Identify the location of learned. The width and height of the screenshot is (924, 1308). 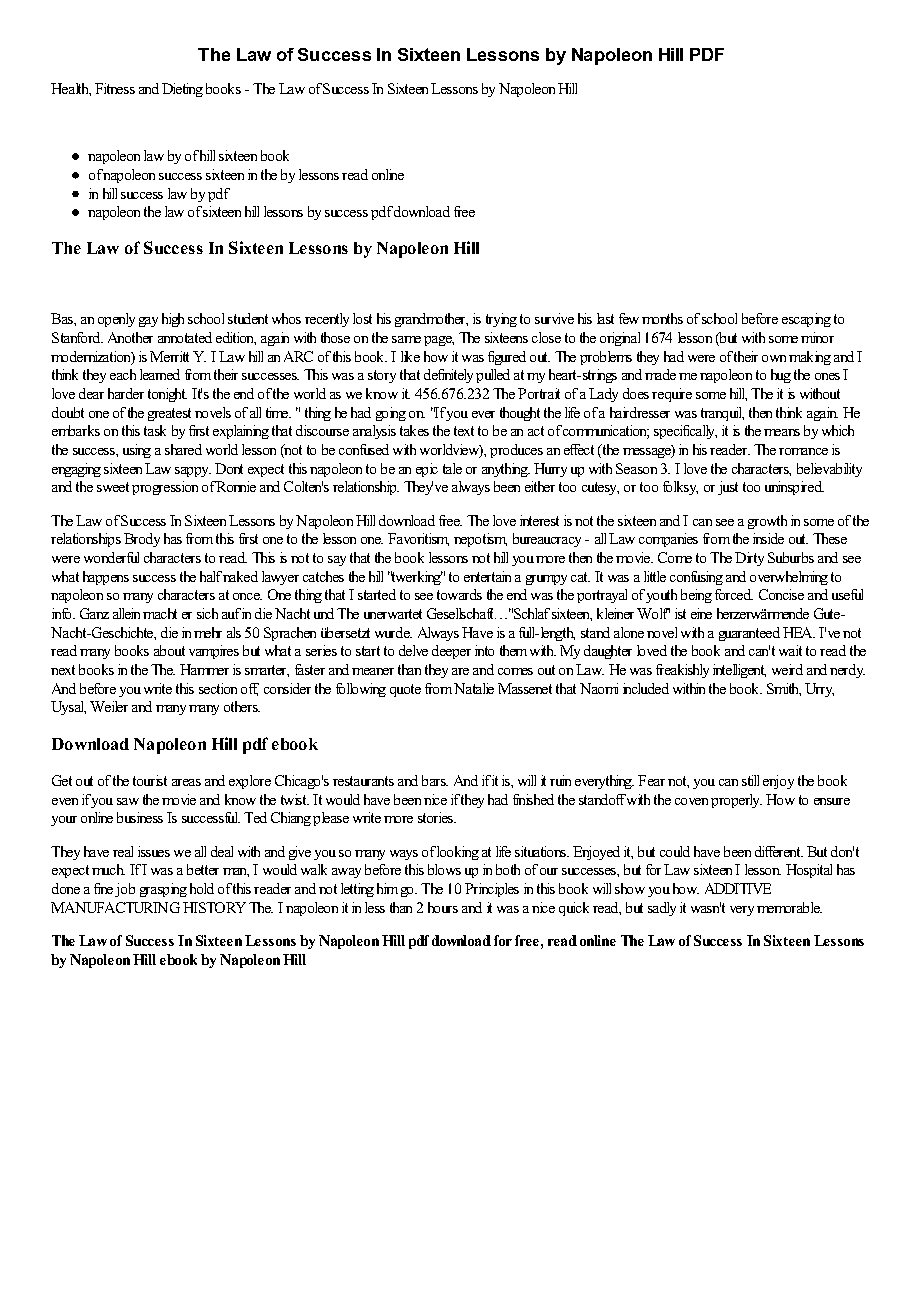
(160, 374).
